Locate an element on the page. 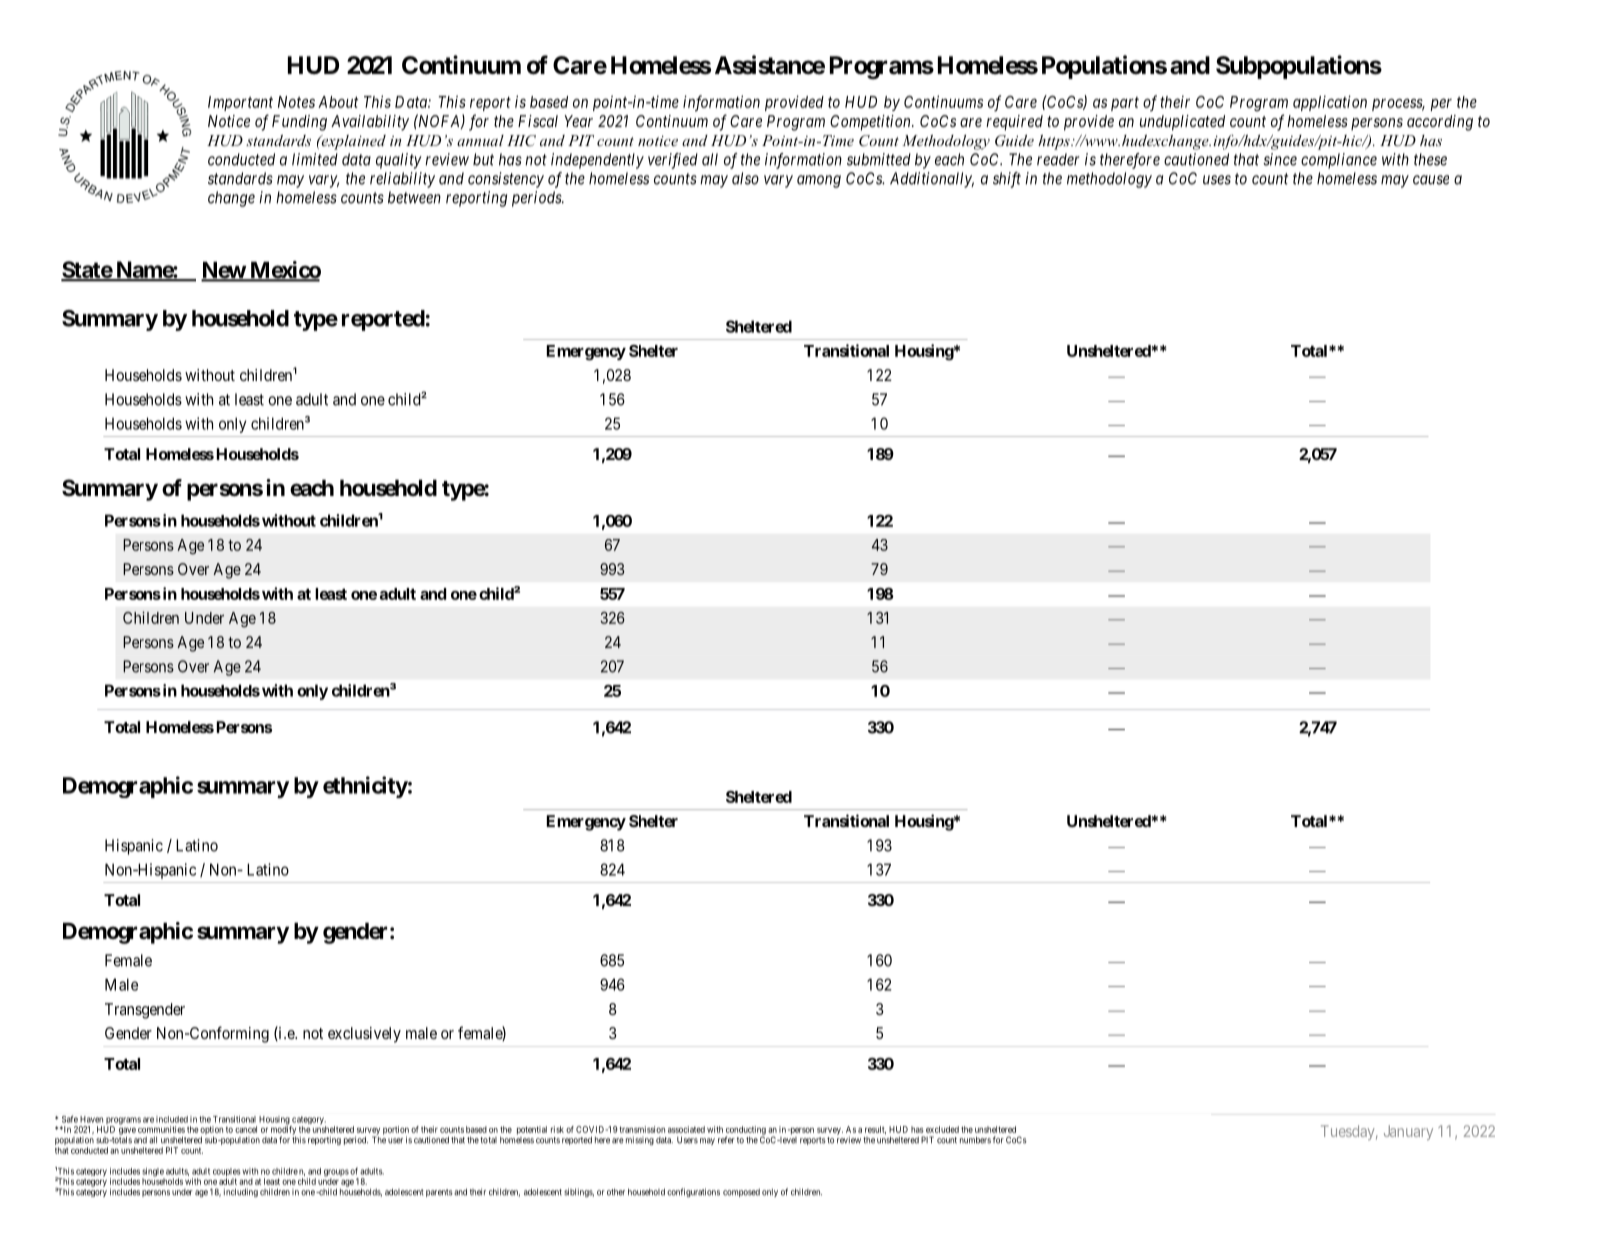  Funding is located at coordinates (299, 123).
